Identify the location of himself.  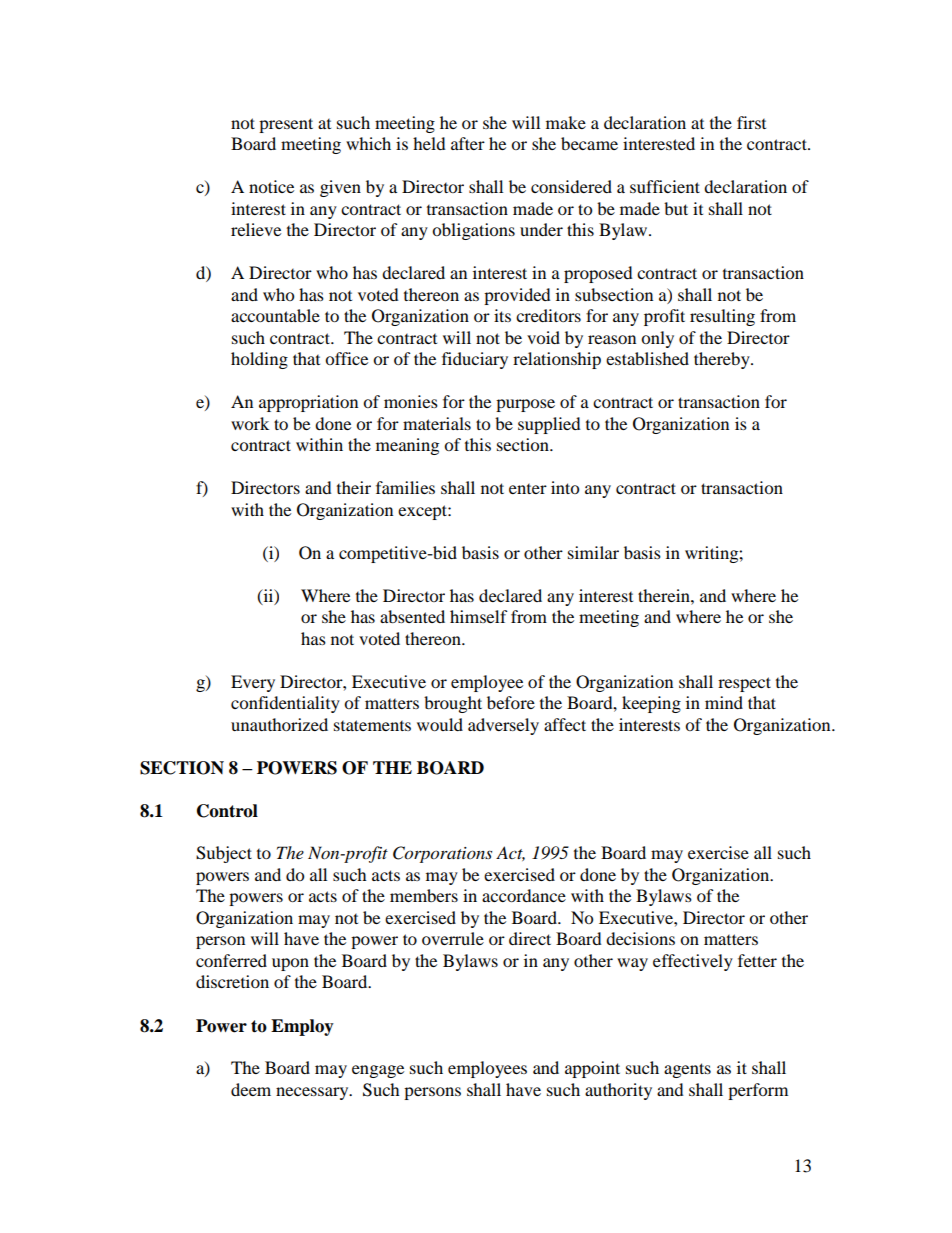
(479, 616).
